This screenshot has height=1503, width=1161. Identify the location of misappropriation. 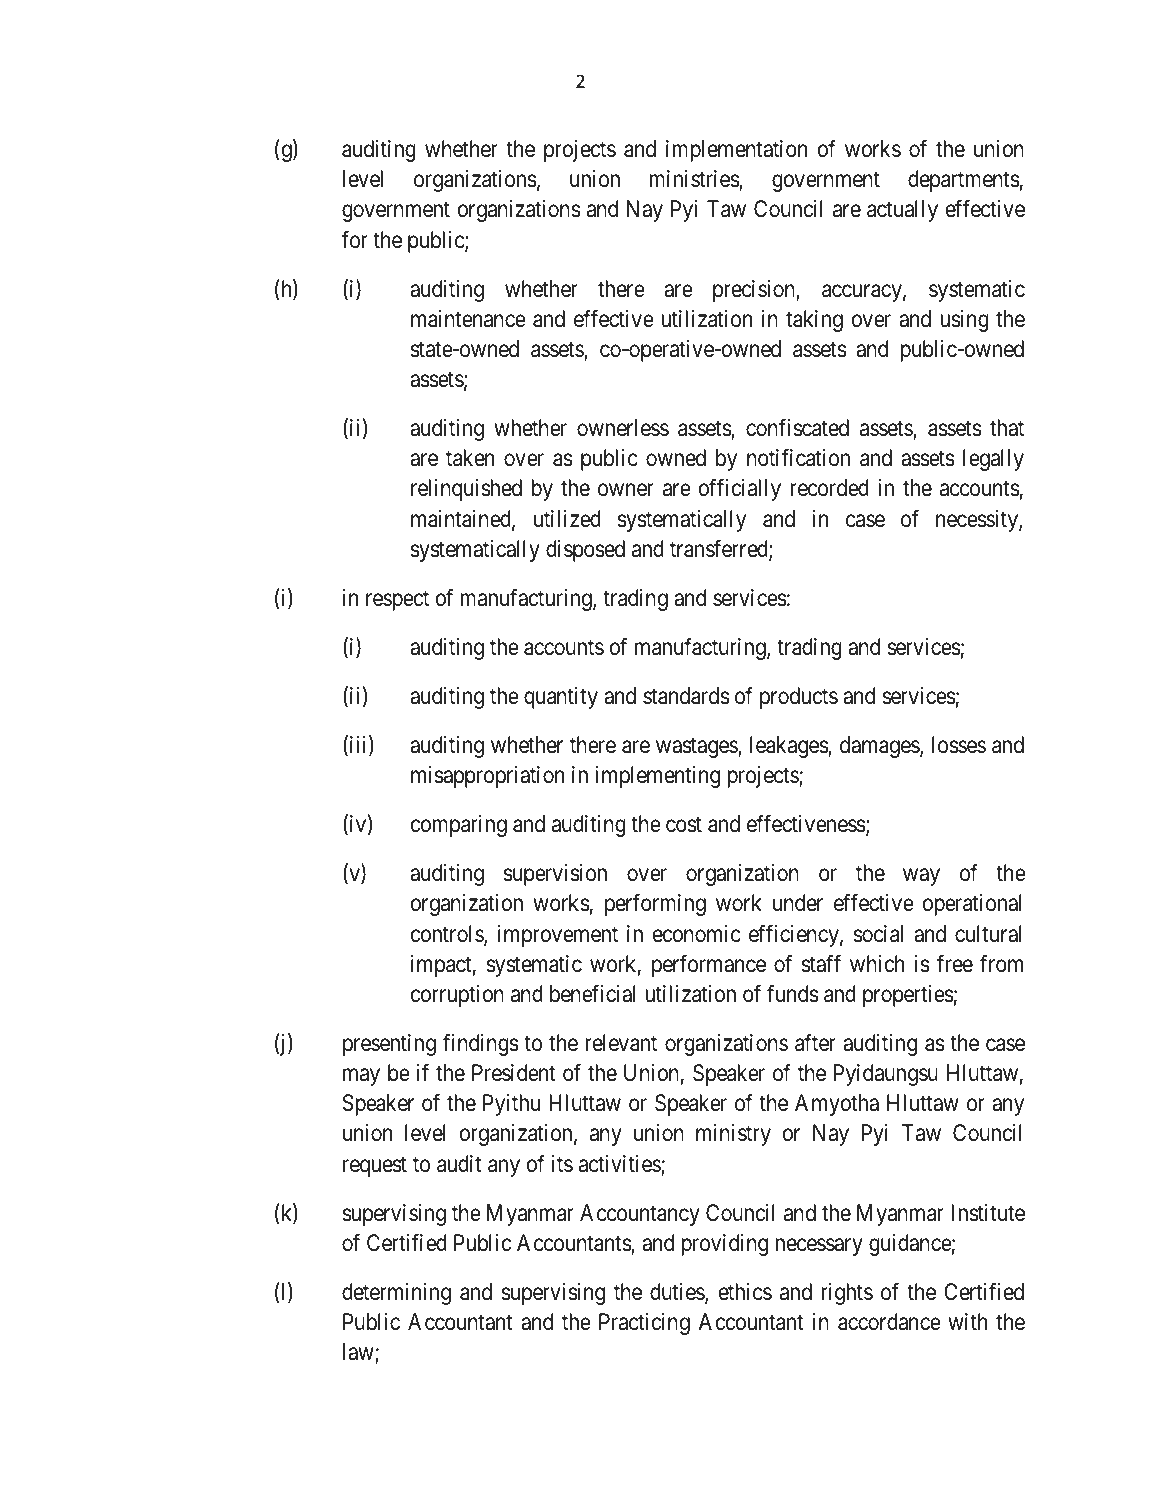
(487, 777).
